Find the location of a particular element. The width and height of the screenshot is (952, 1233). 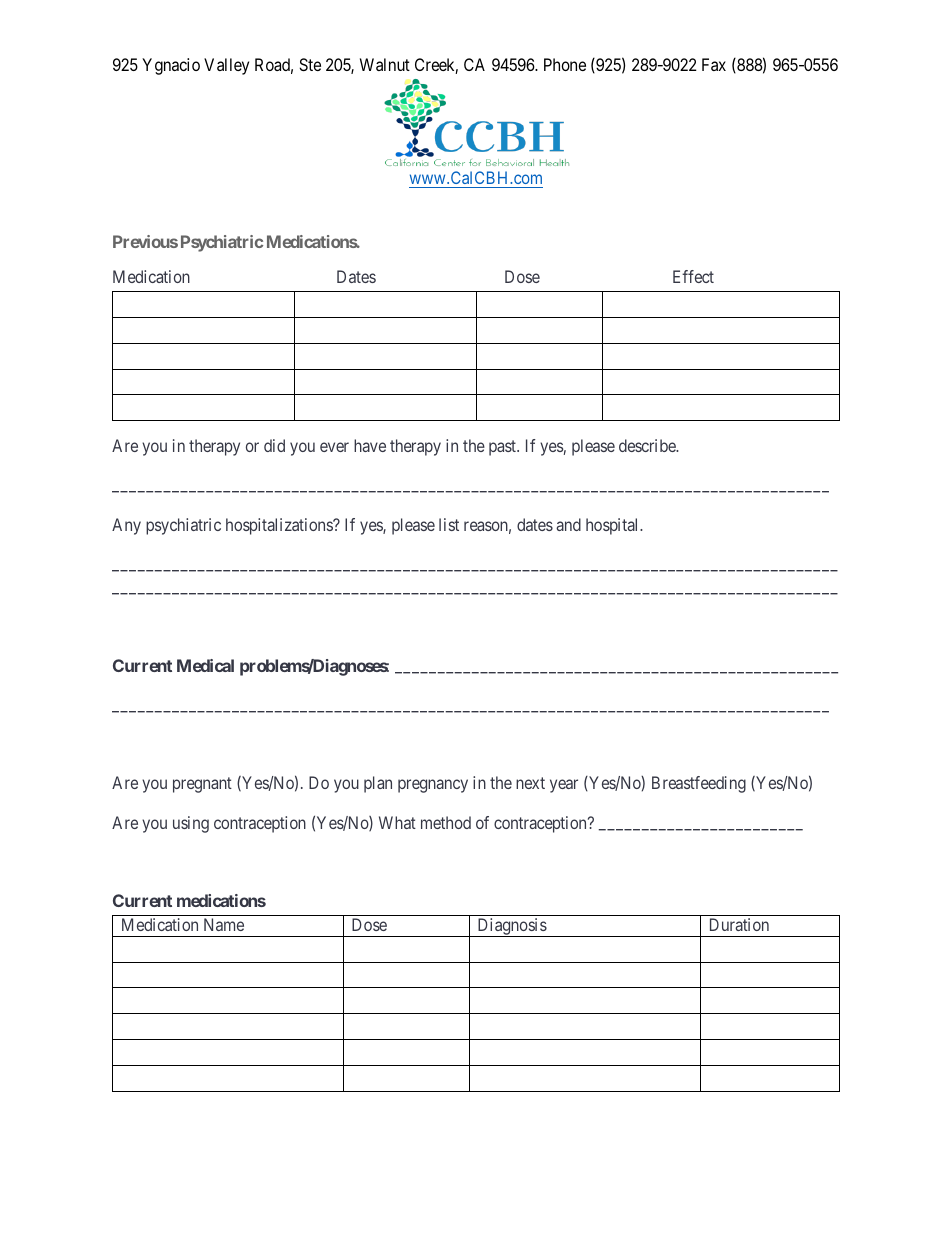

Valley is located at coordinates (226, 66).
